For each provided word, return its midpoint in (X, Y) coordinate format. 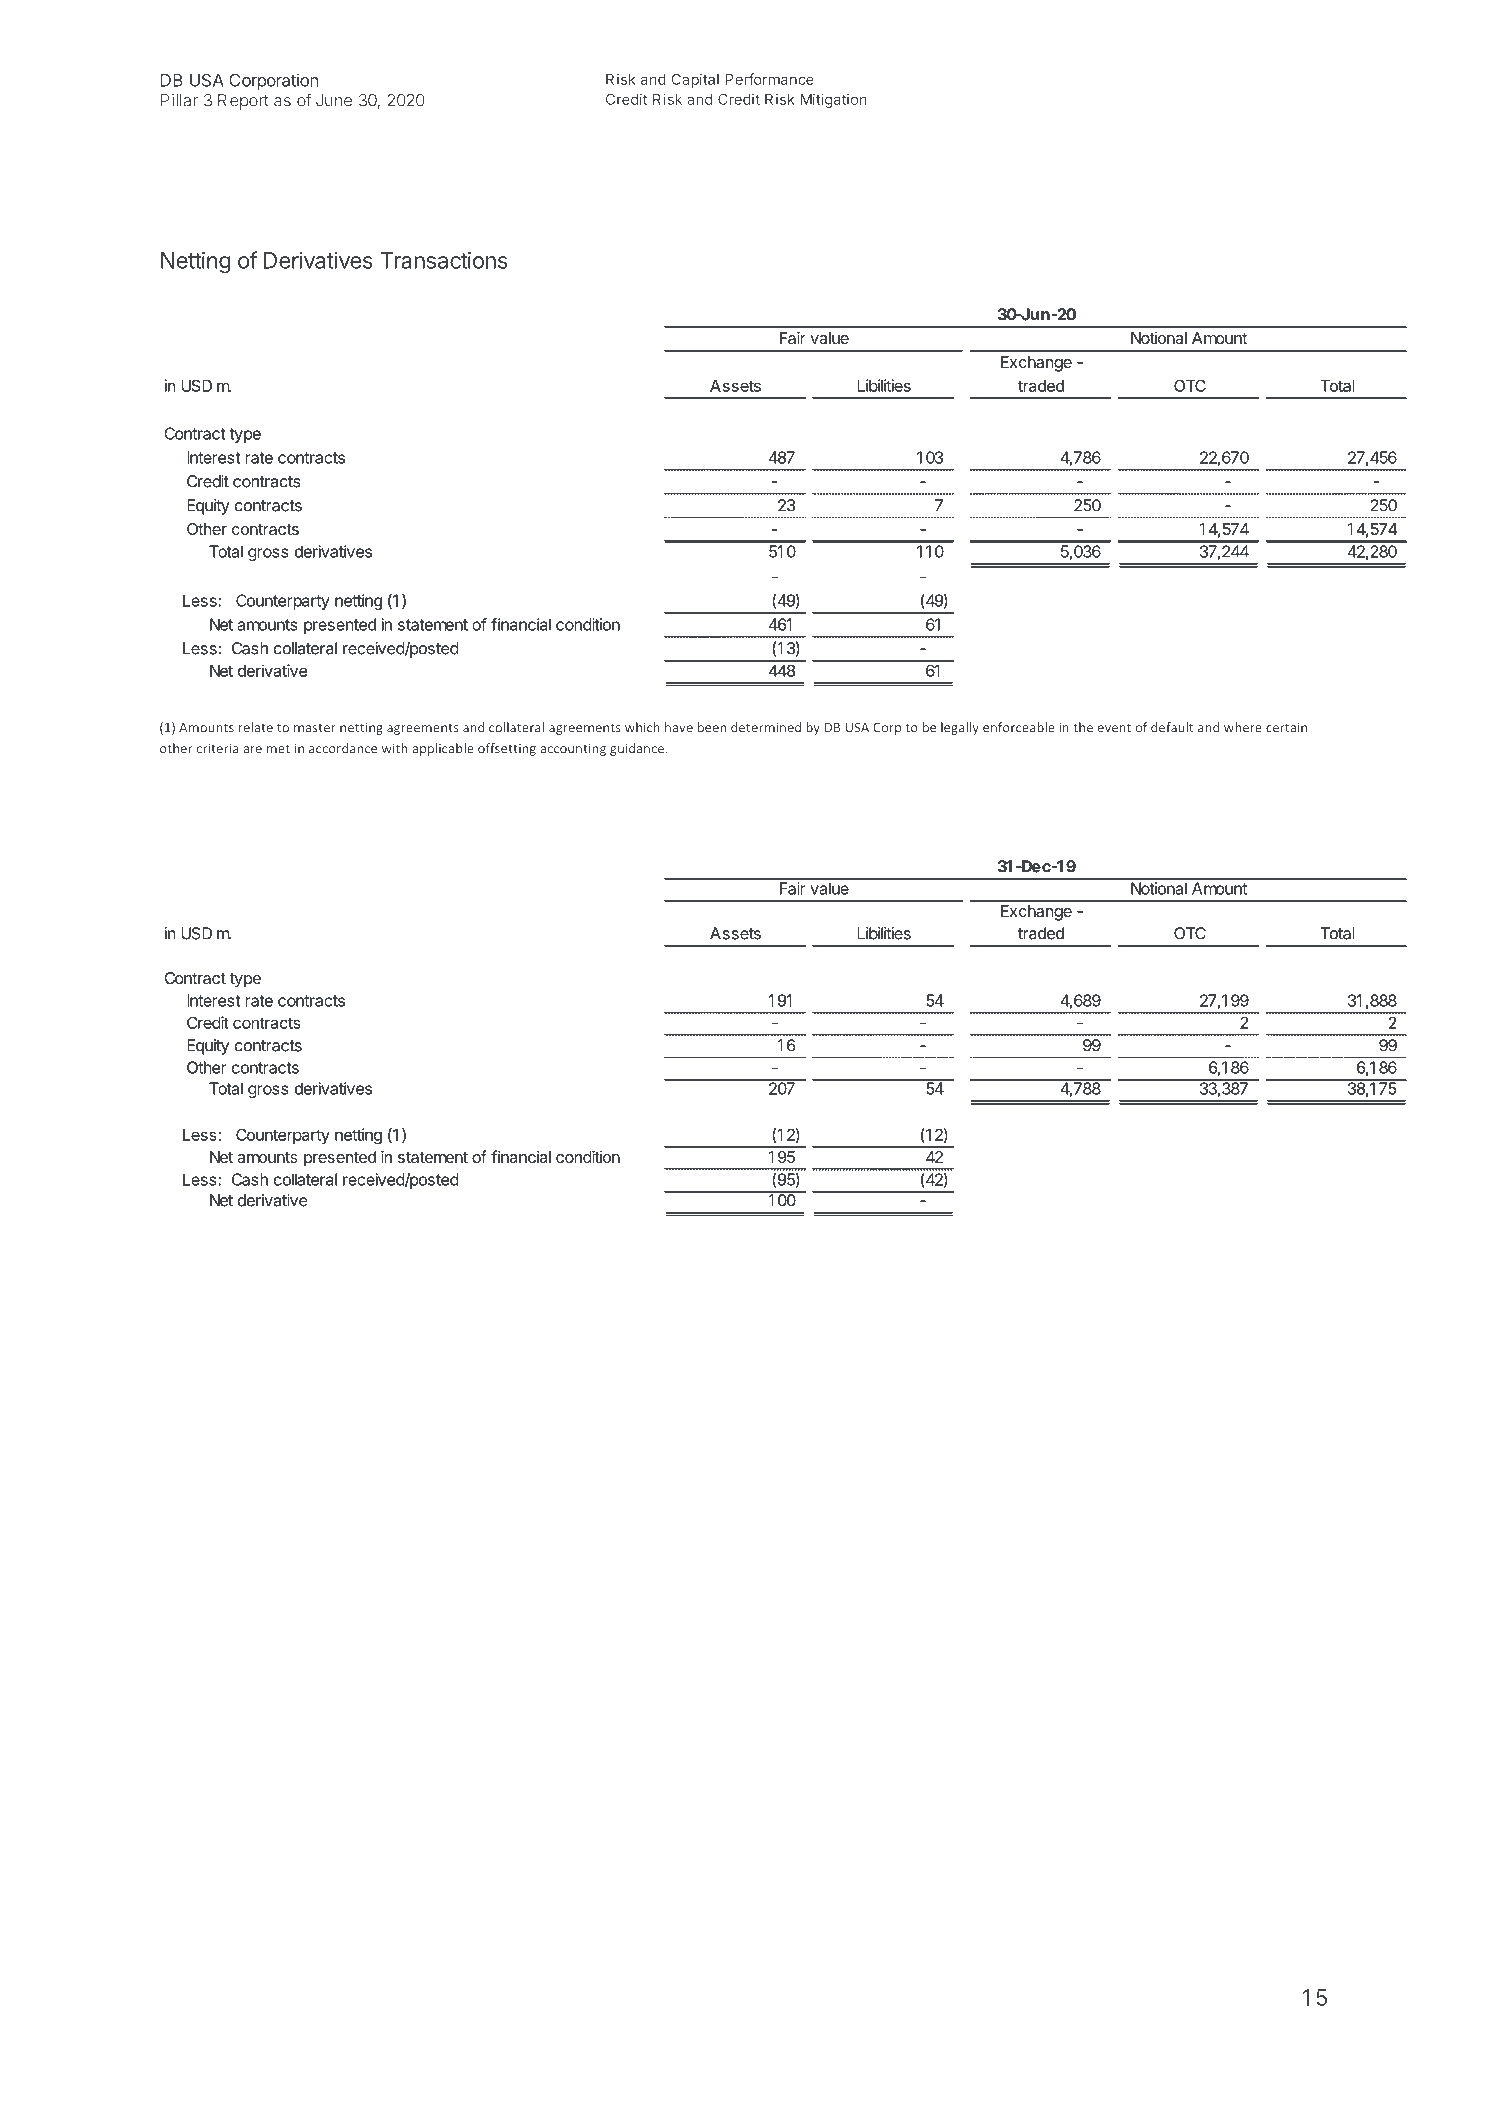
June (334, 100)
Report (243, 102)
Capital (695, 80)
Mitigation (834, 100)
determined (766, 727)
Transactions (444, 260)
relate (256, 727)
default (1172, 727)
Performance (770, 79)
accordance (343, 748)
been (712, 727)
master (315, 728)
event (1114, 728)
